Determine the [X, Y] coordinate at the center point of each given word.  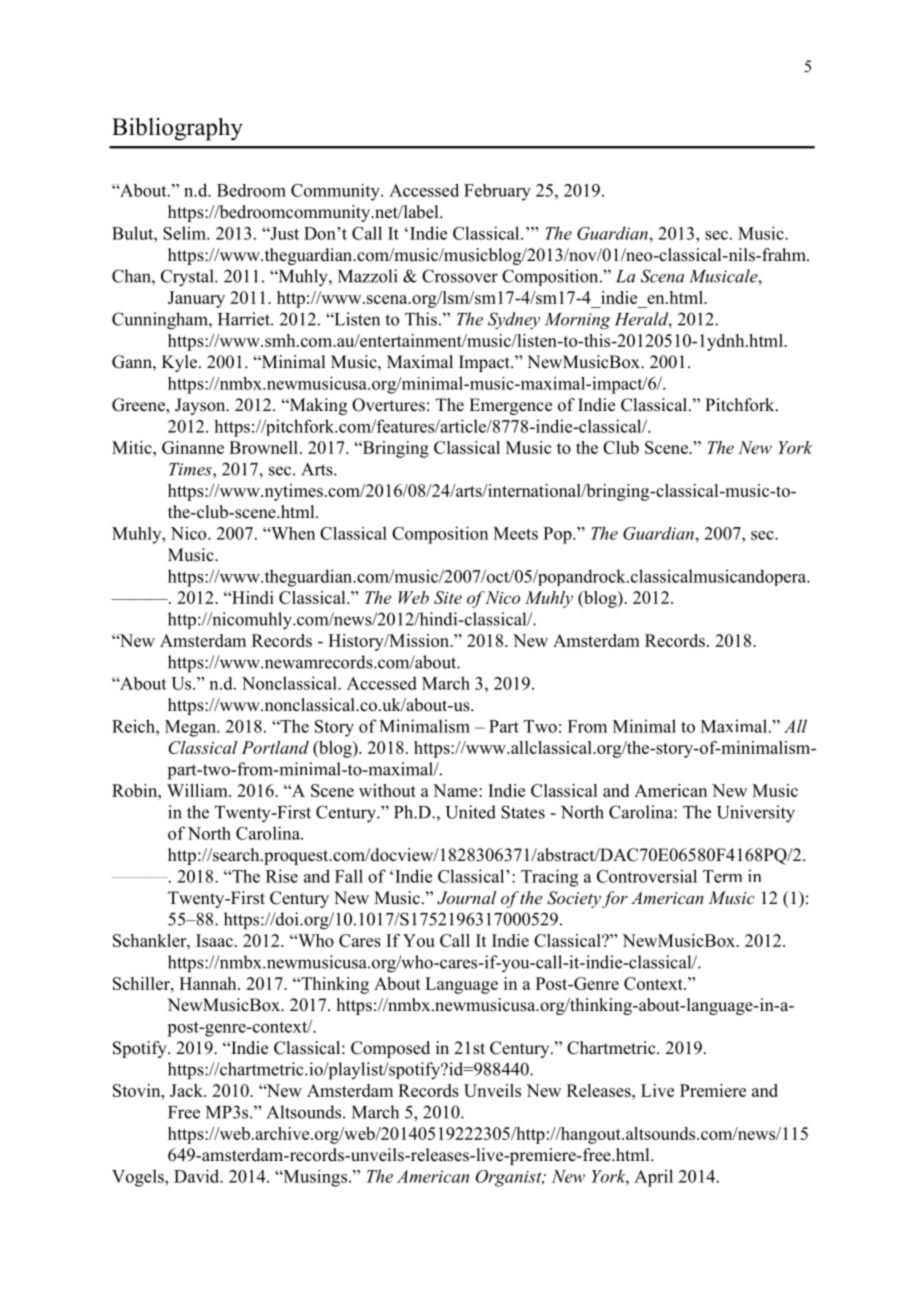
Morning [577, 321]
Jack [187, 1090]
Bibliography [177, 129]
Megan [191, 728]
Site [448, 597]
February [497, 192]
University [756, 814]
